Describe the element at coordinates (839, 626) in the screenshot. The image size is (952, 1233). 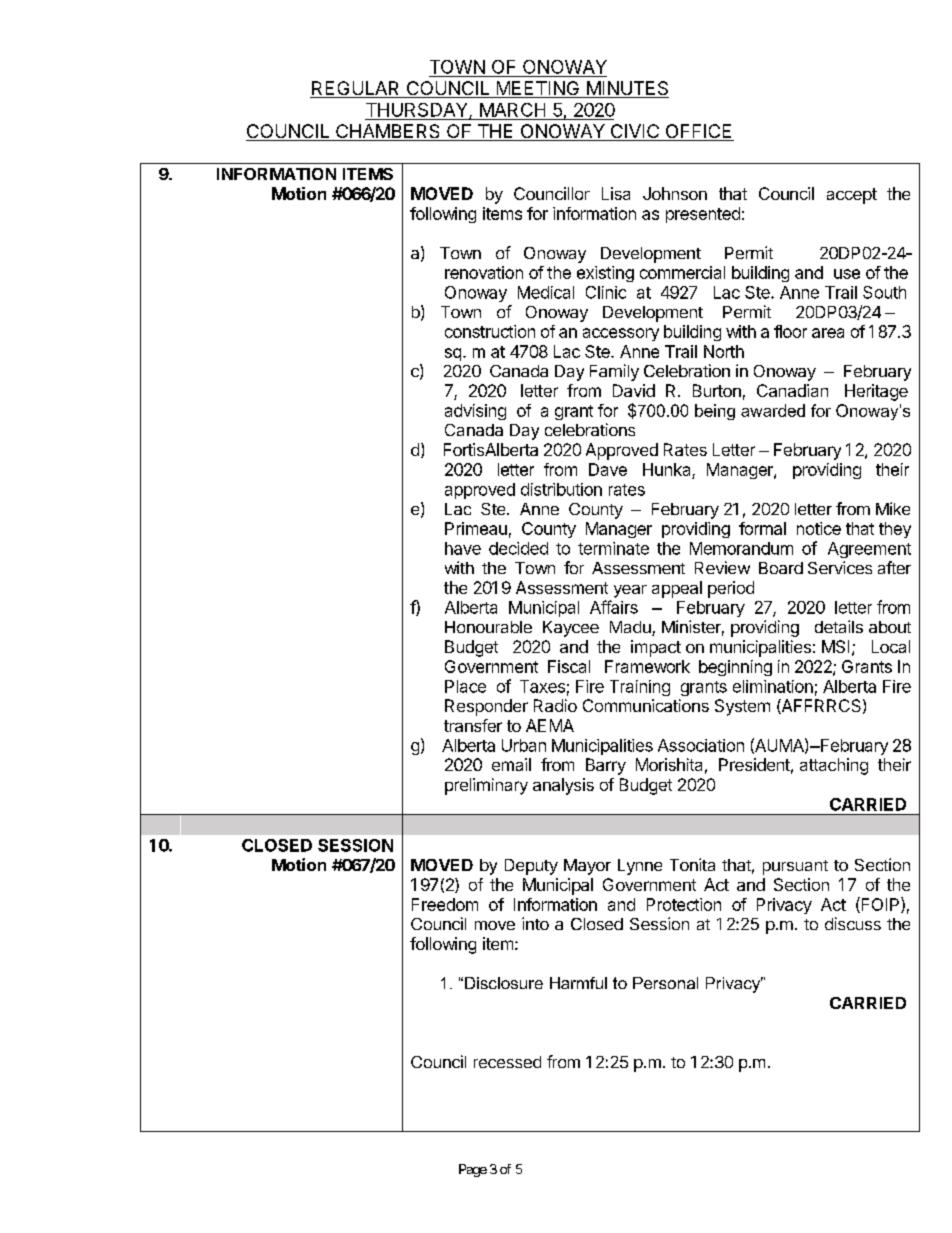
I see `details` at that location.
